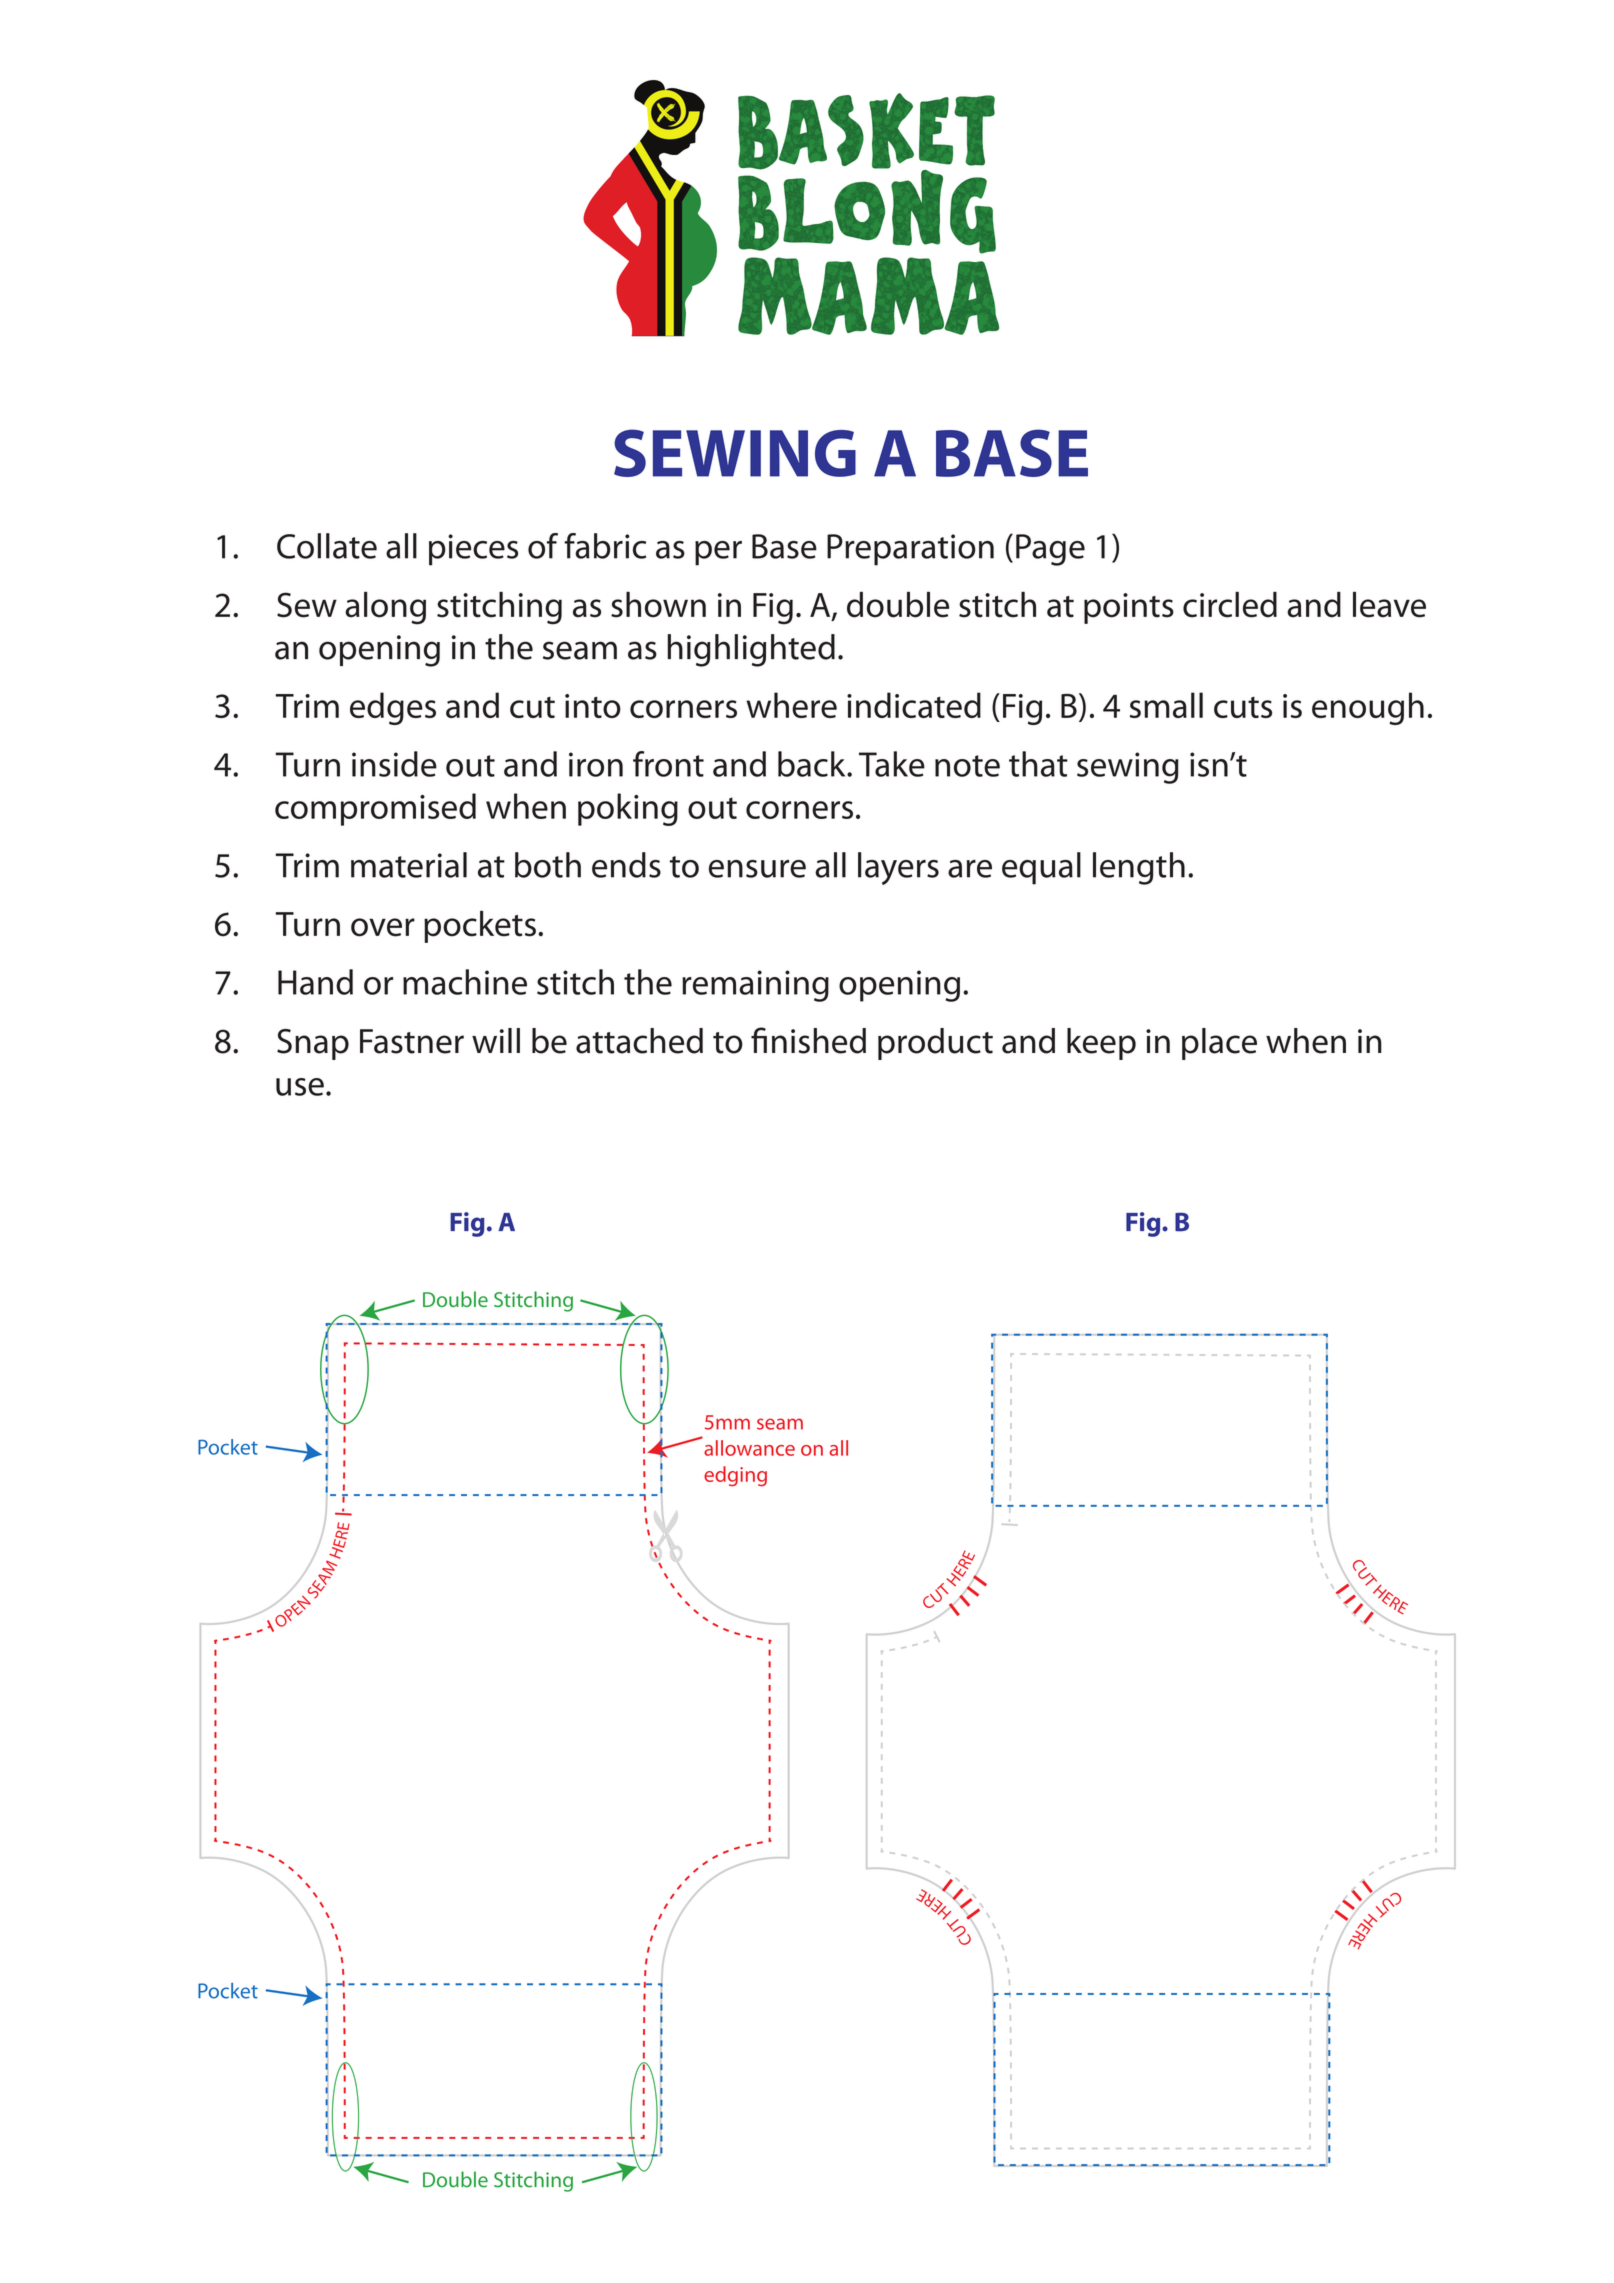 The height and width of the screenshot is (2283, 1614). I want to click on material, so click(409, 865).
